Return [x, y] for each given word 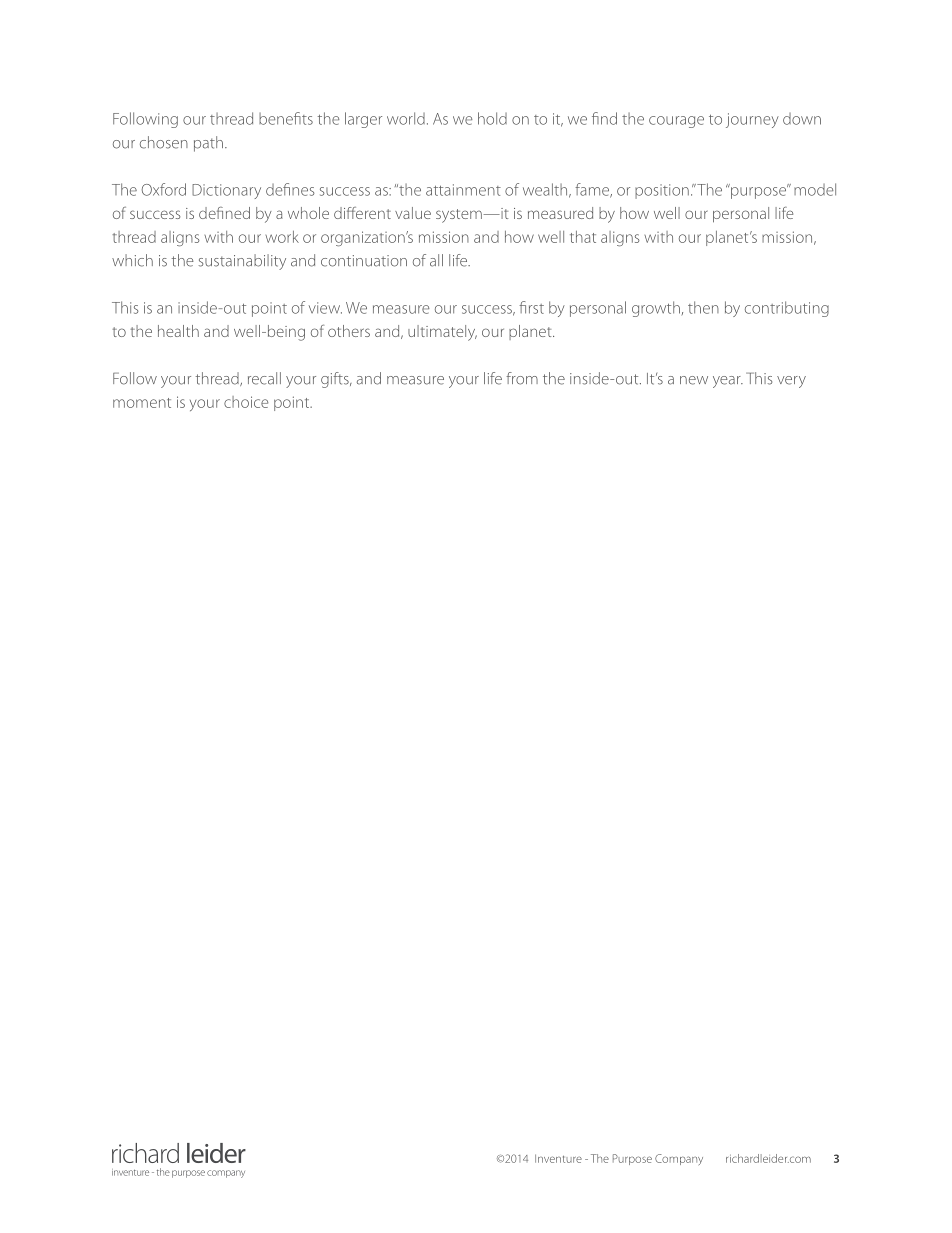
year [728, 382]
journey [752, 120]
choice [246, 402]
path [208, 144]
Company [679, 1159]
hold [492, 118]
